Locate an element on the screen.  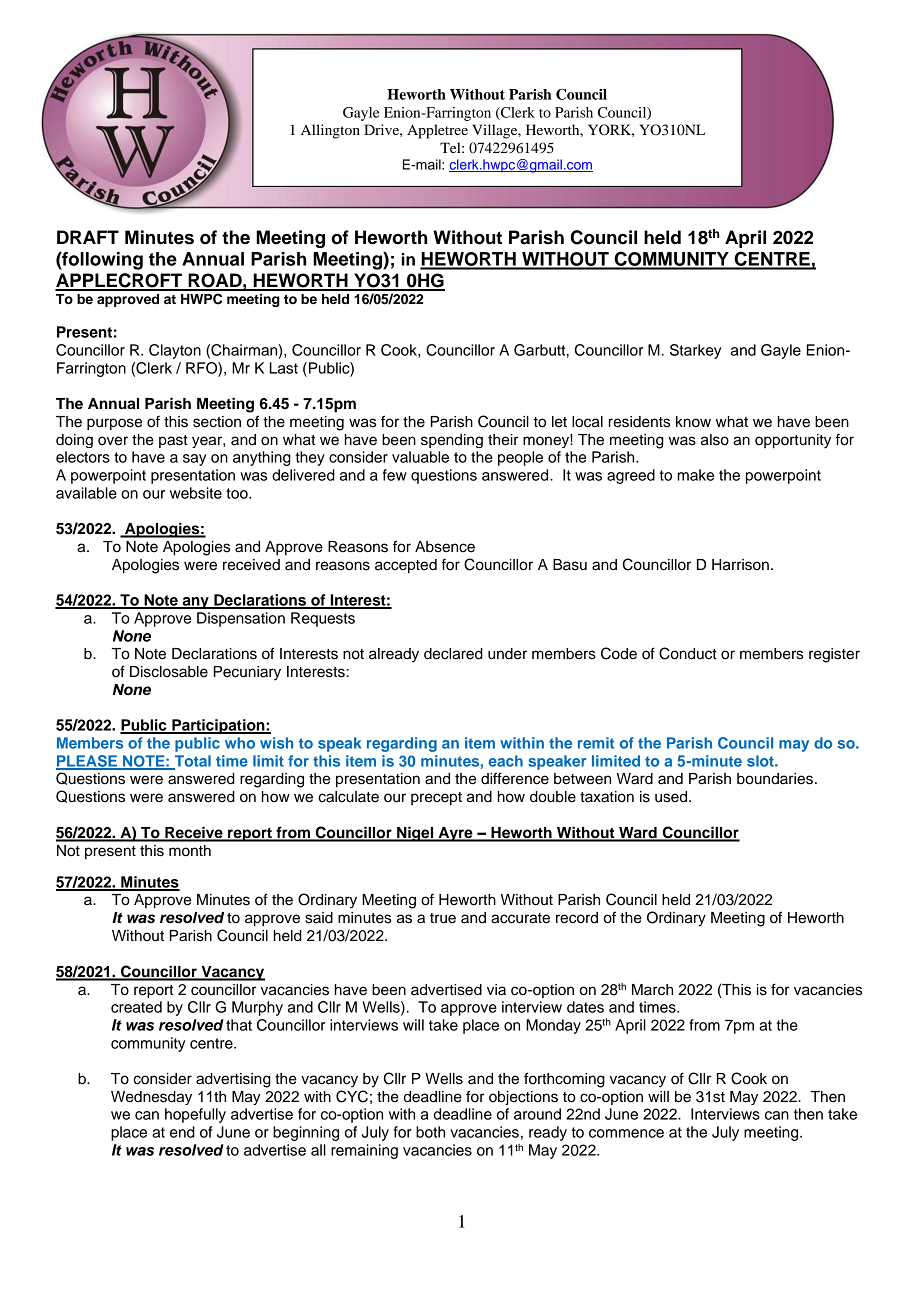
Last is located at coordinates (284, 368).
